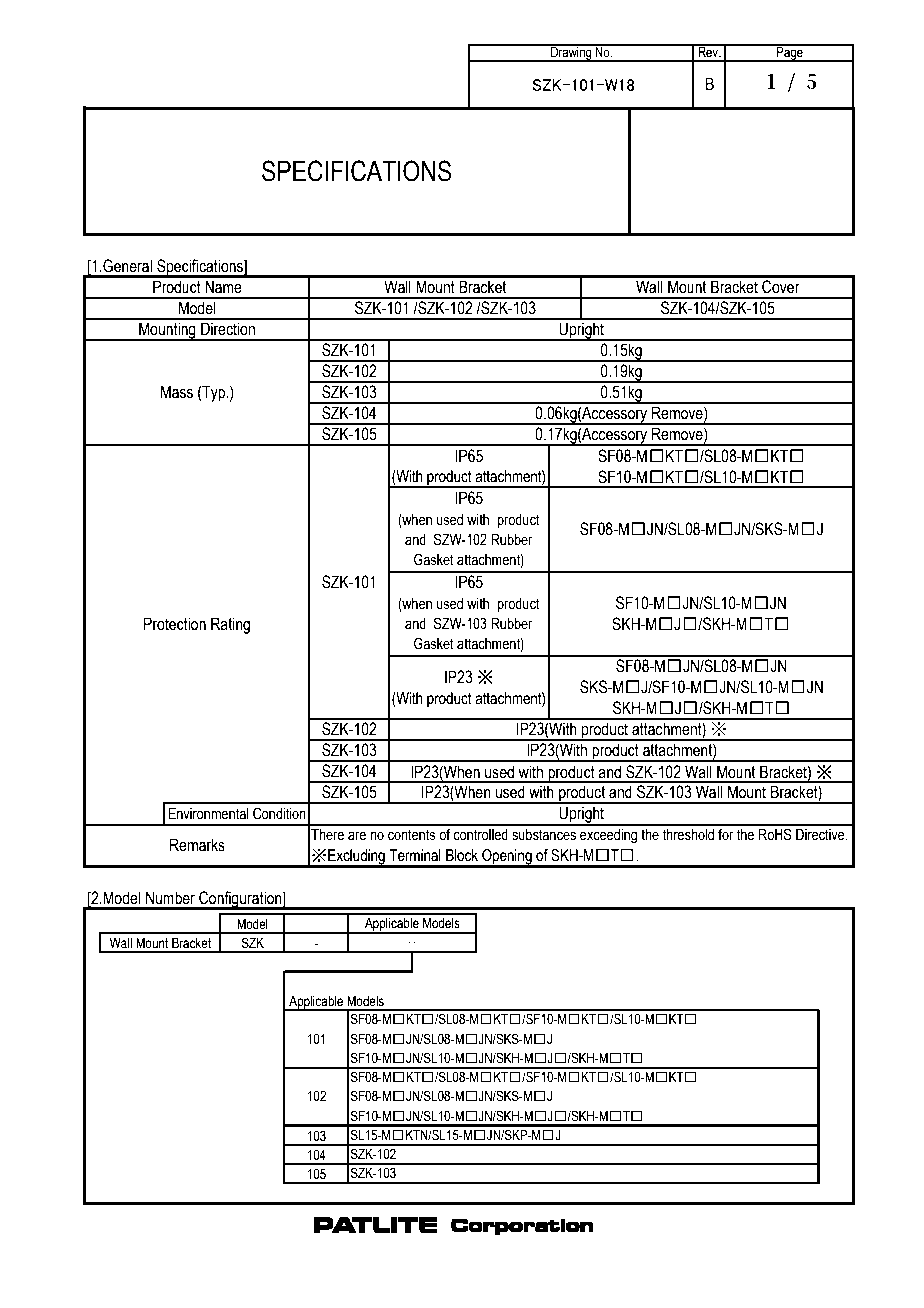 The image size is (924, 1308). Describe the element at coordinates (177, 392) in the document. I see `Mass` at that location.
